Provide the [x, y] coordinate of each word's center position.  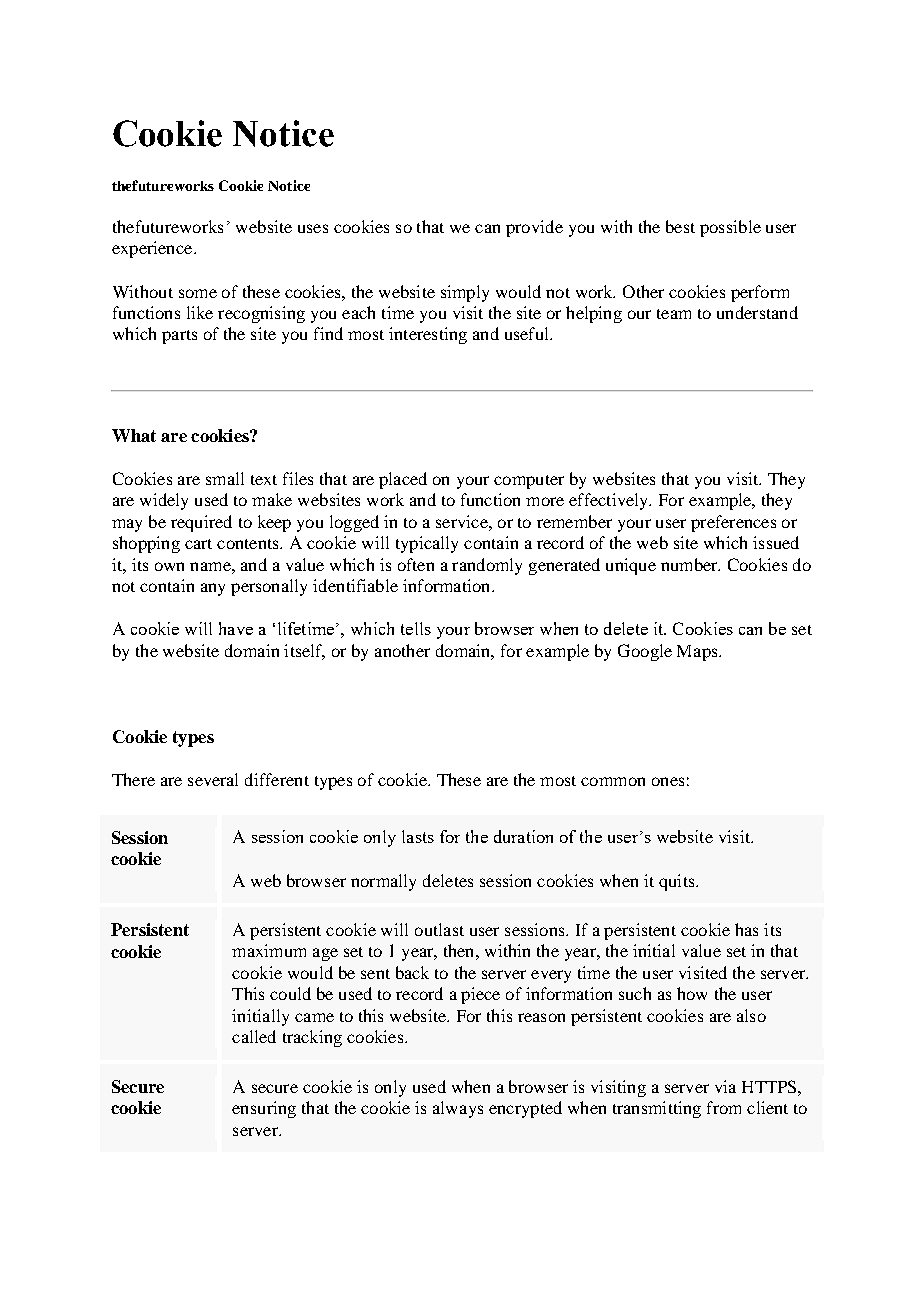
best [680, 226]
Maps [698, 653]
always [458, 1109]
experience [153, 249]
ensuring [264, 1109]
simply [465, 293]
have [236, 628]
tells [416, 628]
